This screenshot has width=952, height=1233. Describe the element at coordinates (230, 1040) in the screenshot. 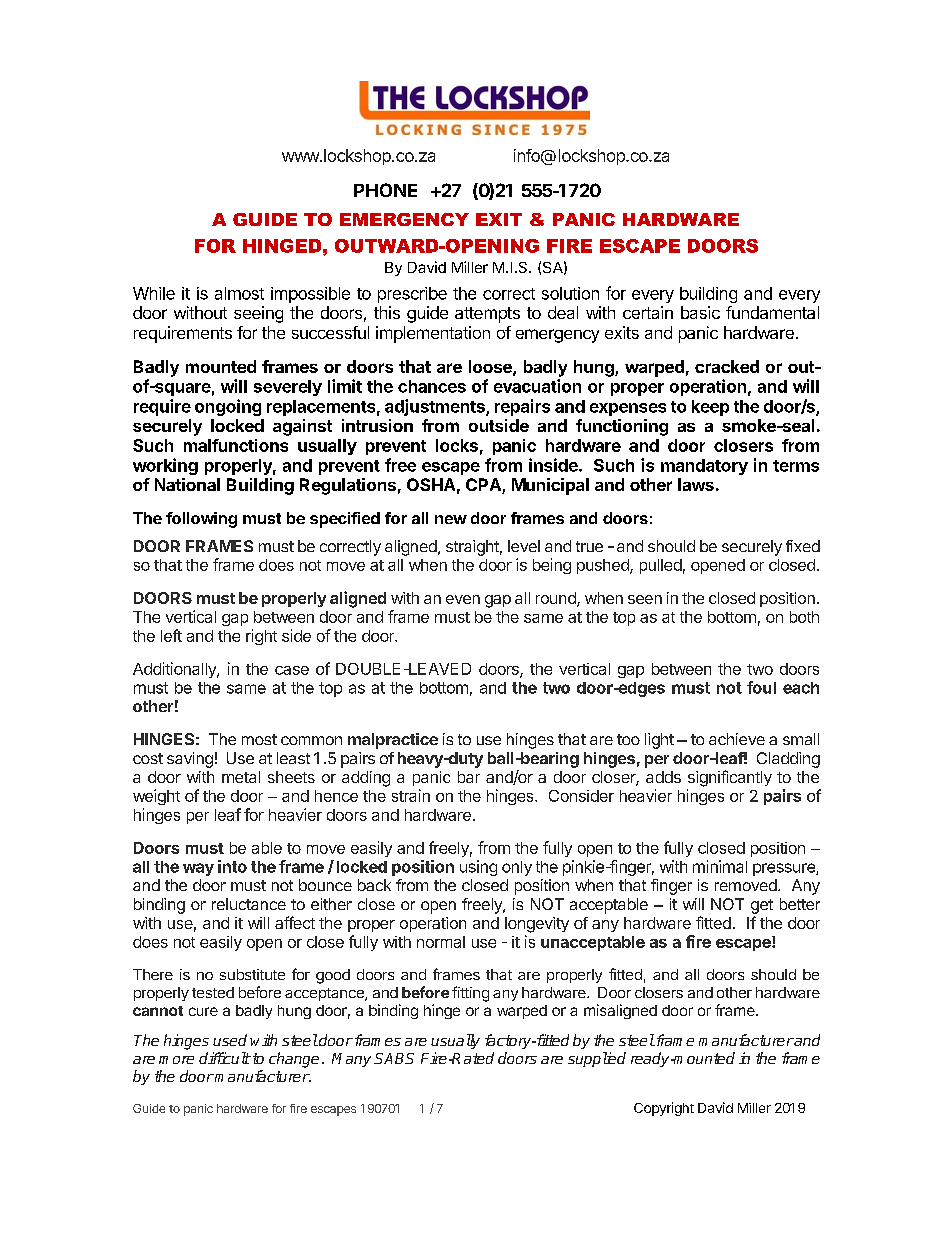

I see `used` at that location.
